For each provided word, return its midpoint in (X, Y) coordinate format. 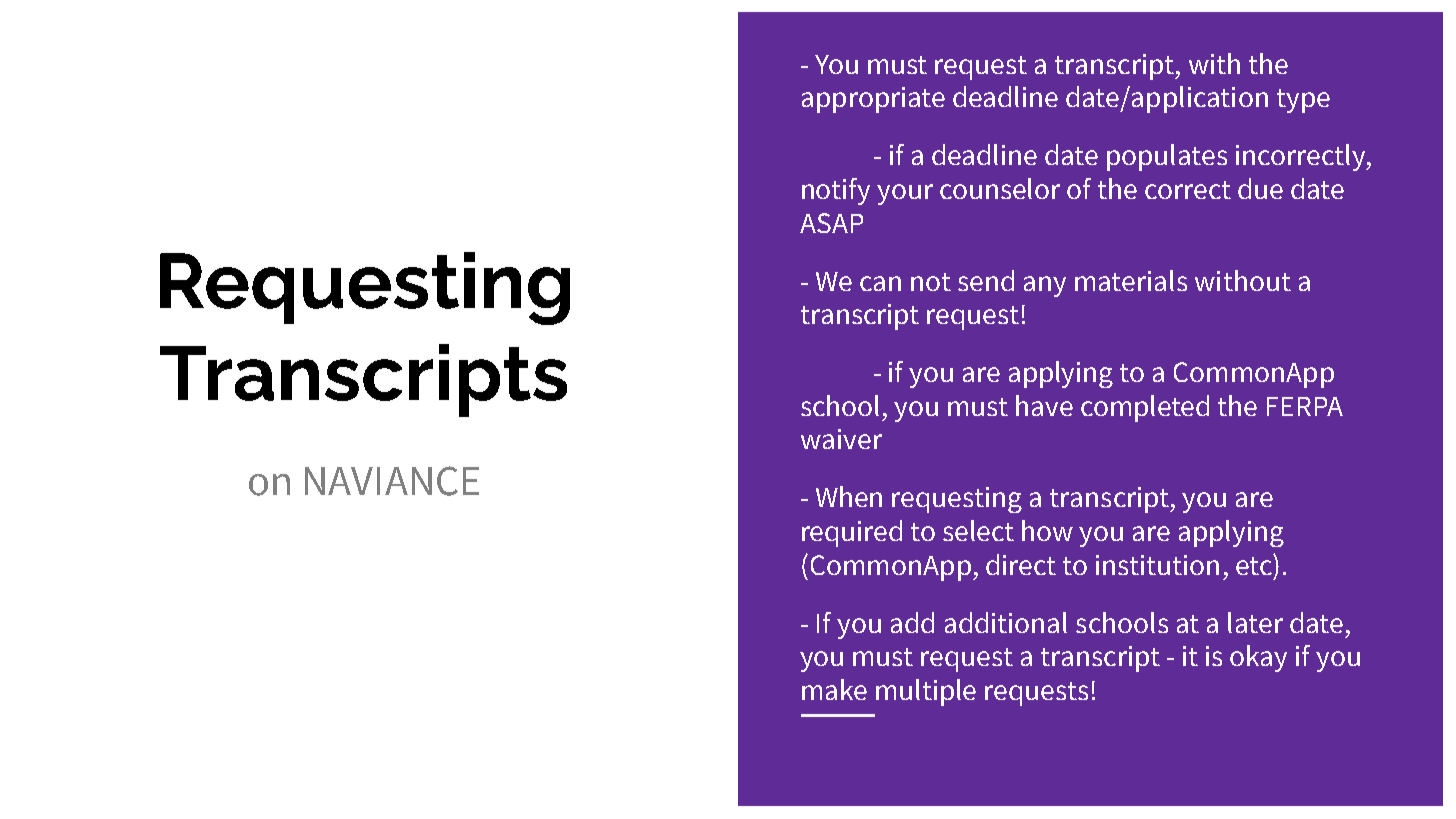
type (1303, 101)
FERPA (1305, 406)
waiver (841, 439)
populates (1167, 157)
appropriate (873, 100)
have (1044, 405)
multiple (926, 692)
